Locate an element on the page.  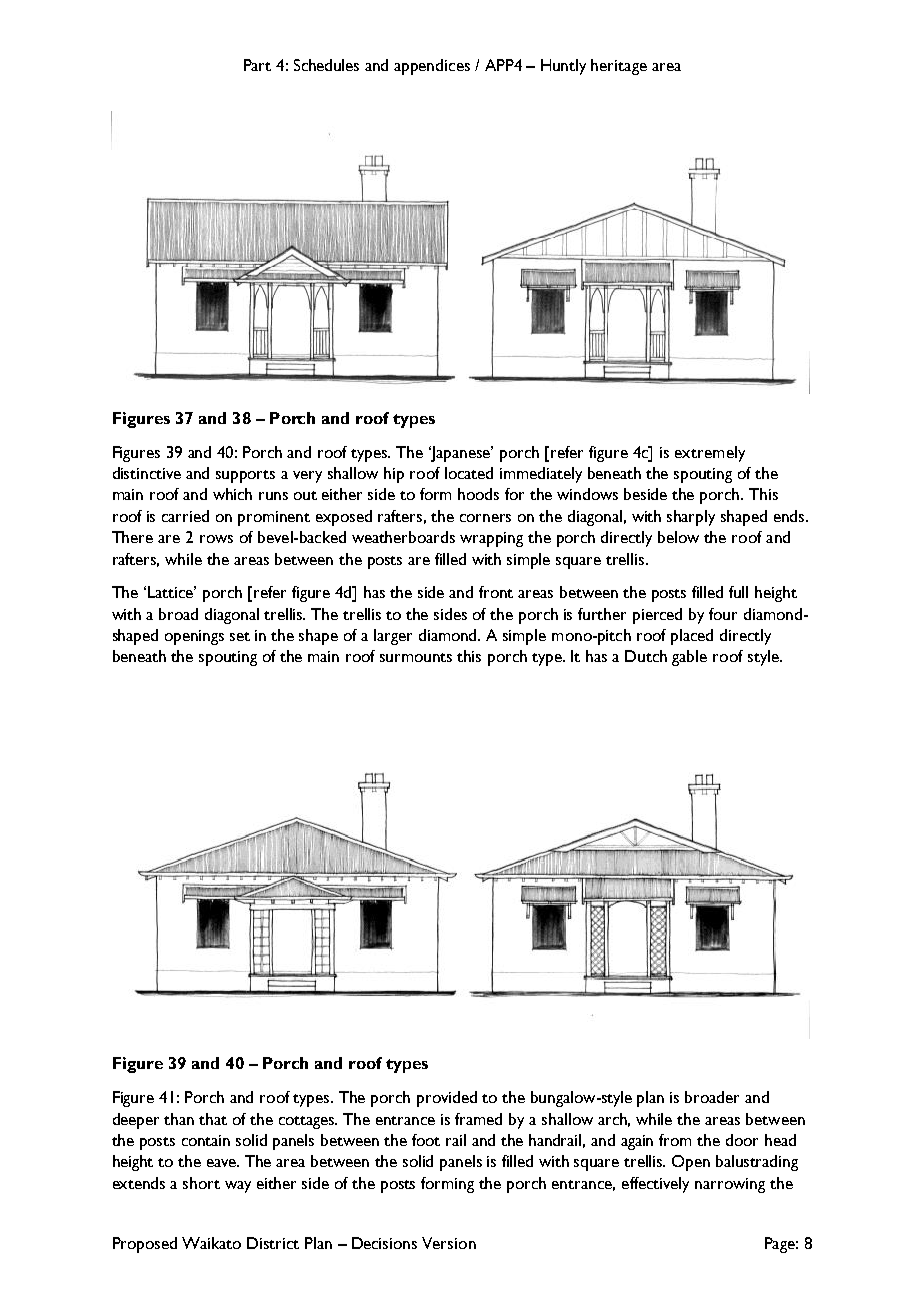
short is located at coordinates (201, 1183).
